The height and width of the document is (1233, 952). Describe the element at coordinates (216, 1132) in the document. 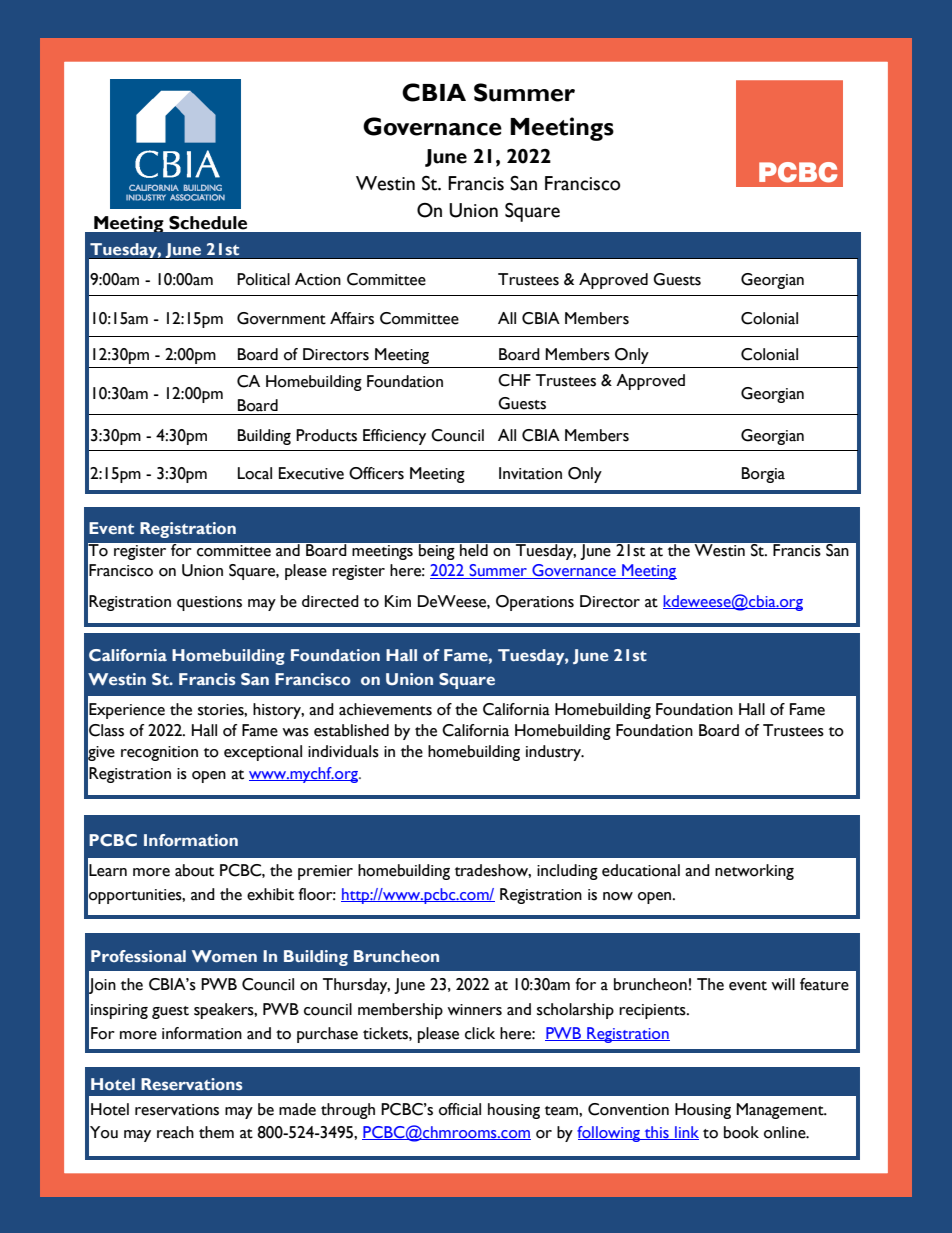

I see `them` at that location.
